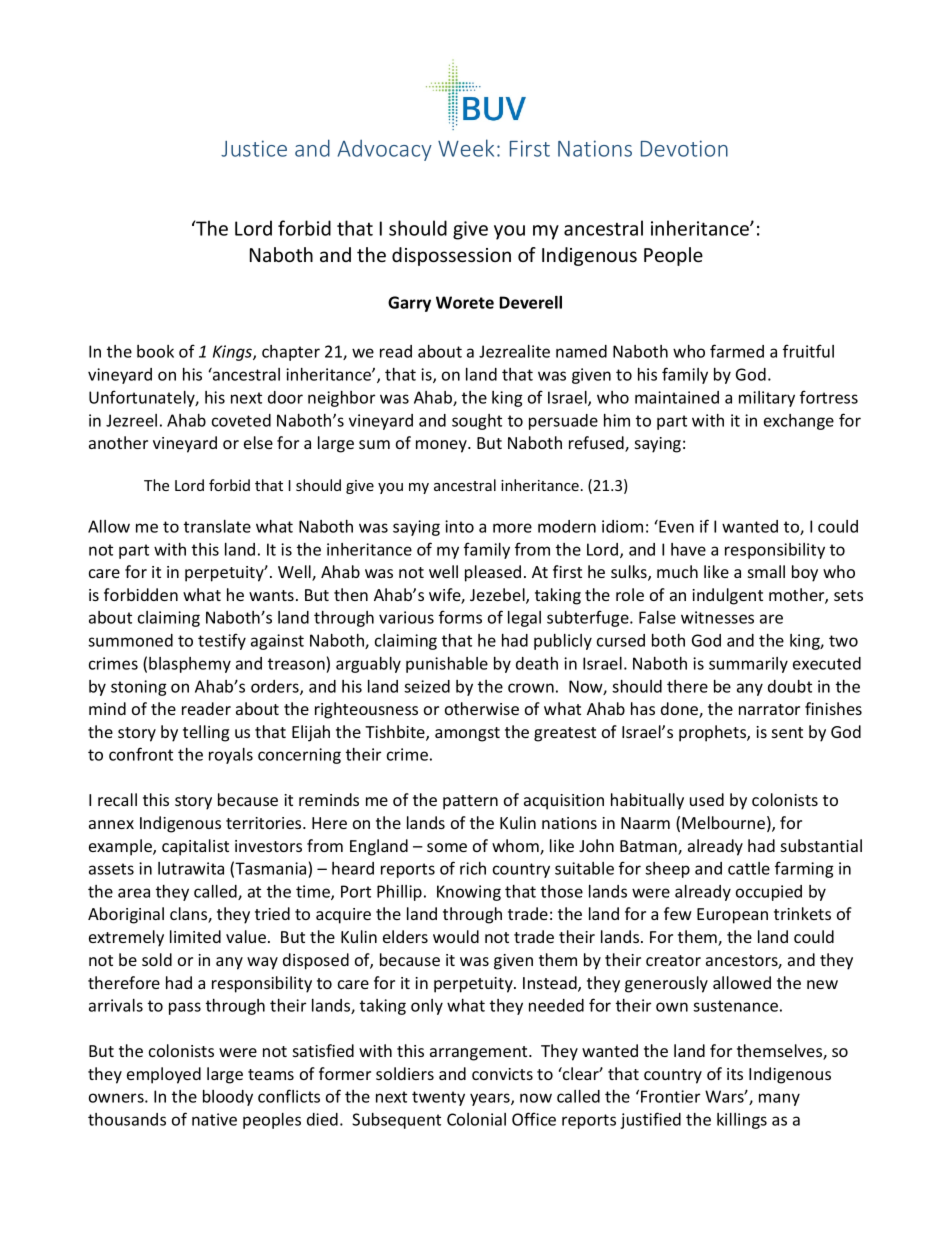 The height and width of the screenshot is (1233, 952). I want to click on translate, so click(217, 526).
